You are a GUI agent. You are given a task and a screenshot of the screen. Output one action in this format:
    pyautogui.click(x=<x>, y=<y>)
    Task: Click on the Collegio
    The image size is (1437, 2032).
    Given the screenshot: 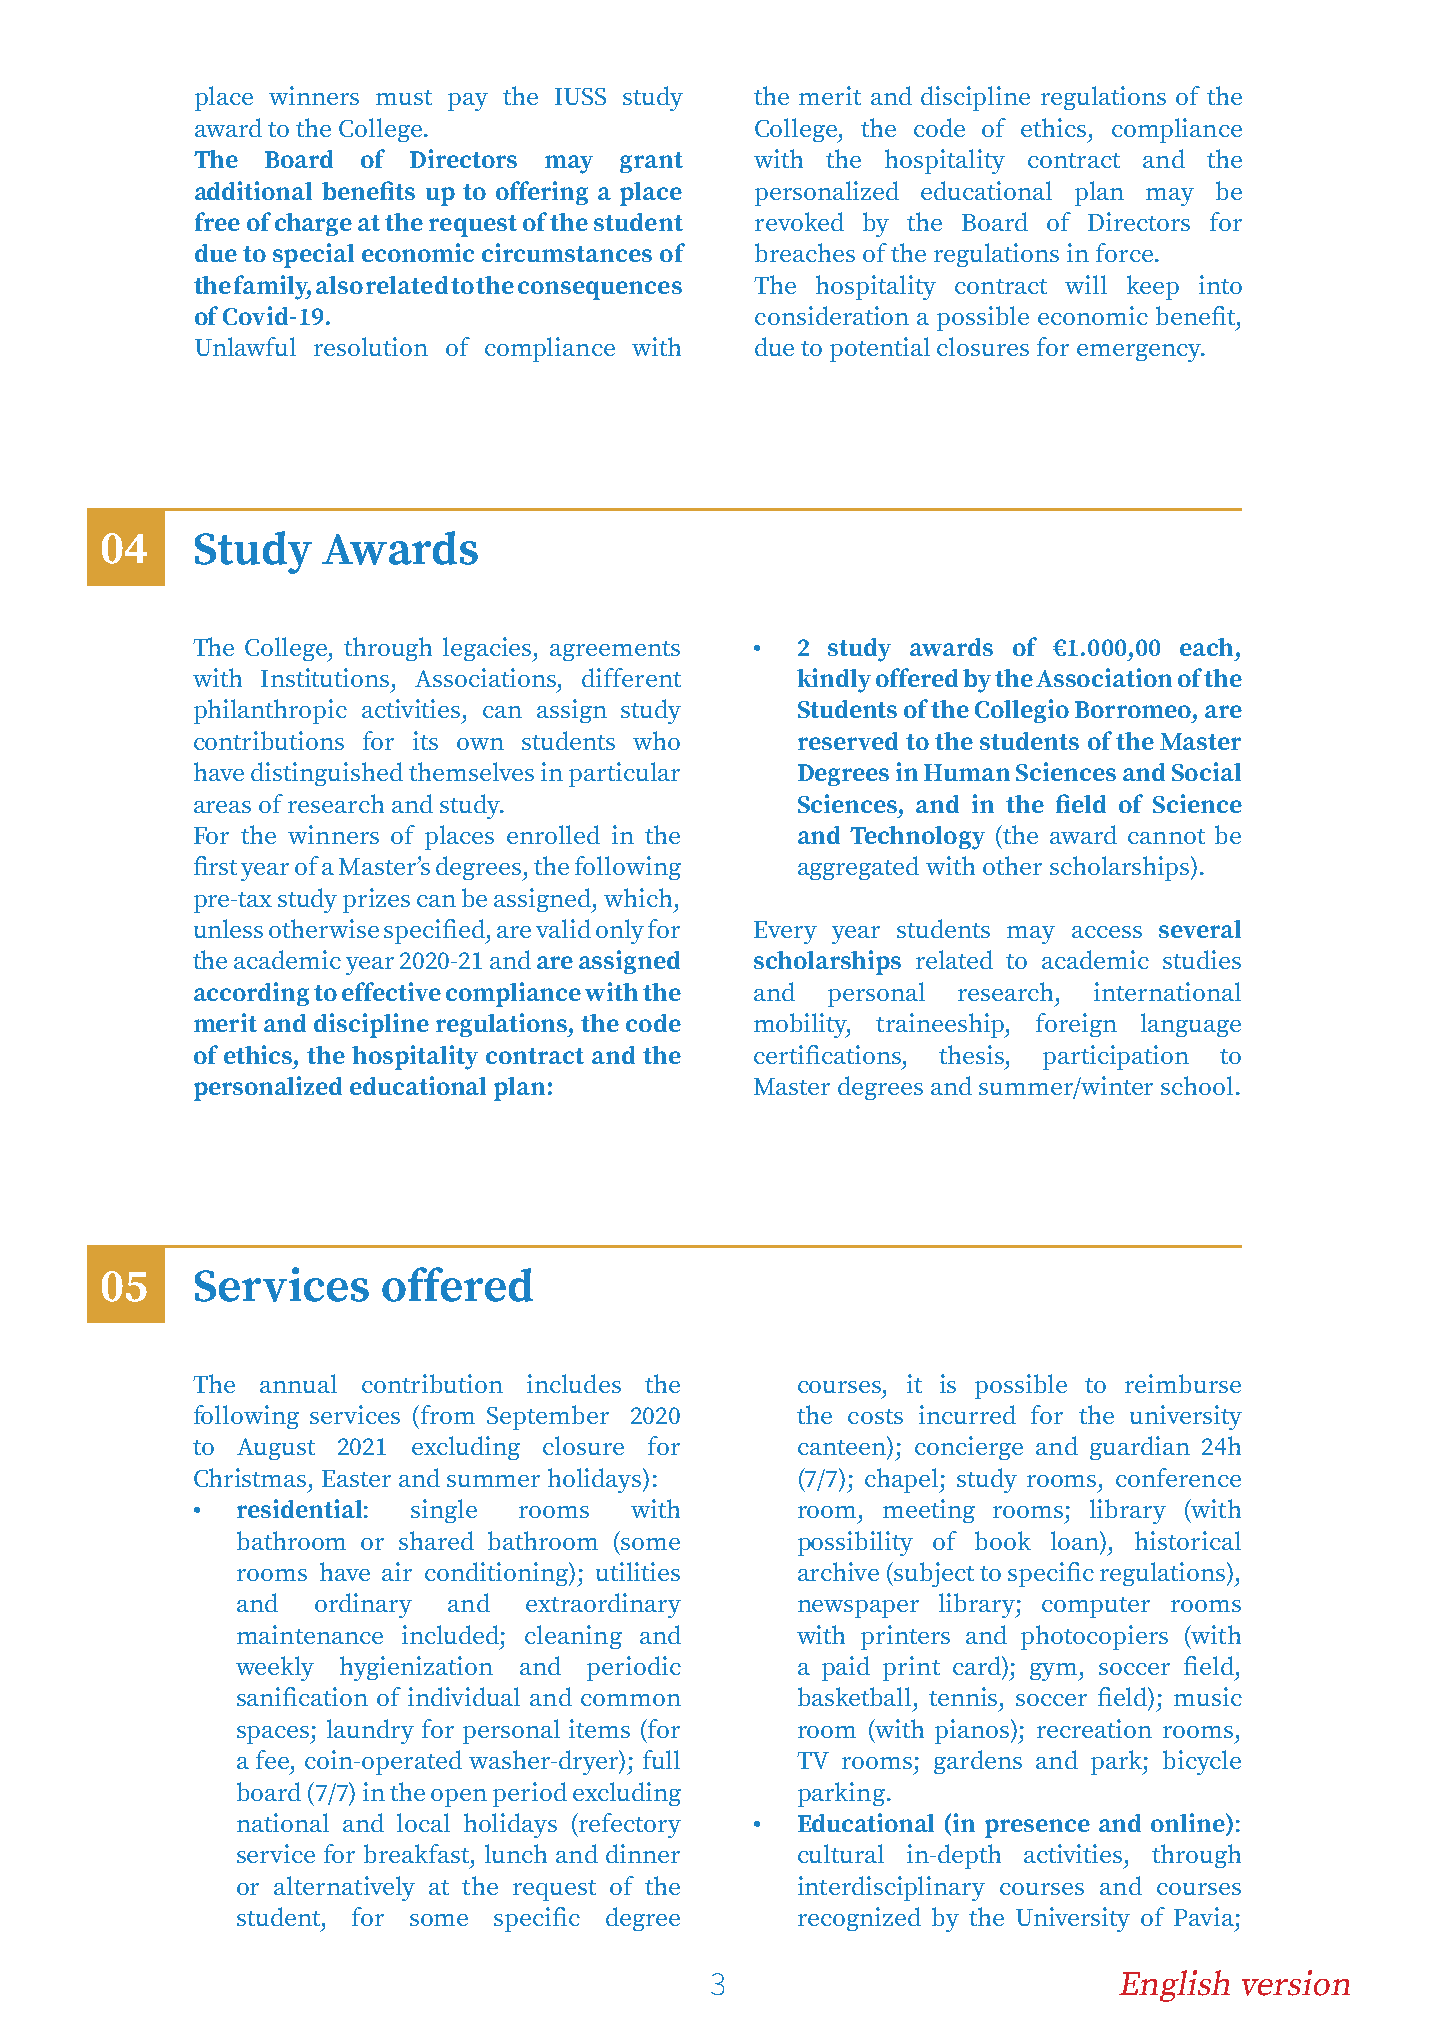 What is the action you would take?
    pyautogui.click(x=1022, y=711)
